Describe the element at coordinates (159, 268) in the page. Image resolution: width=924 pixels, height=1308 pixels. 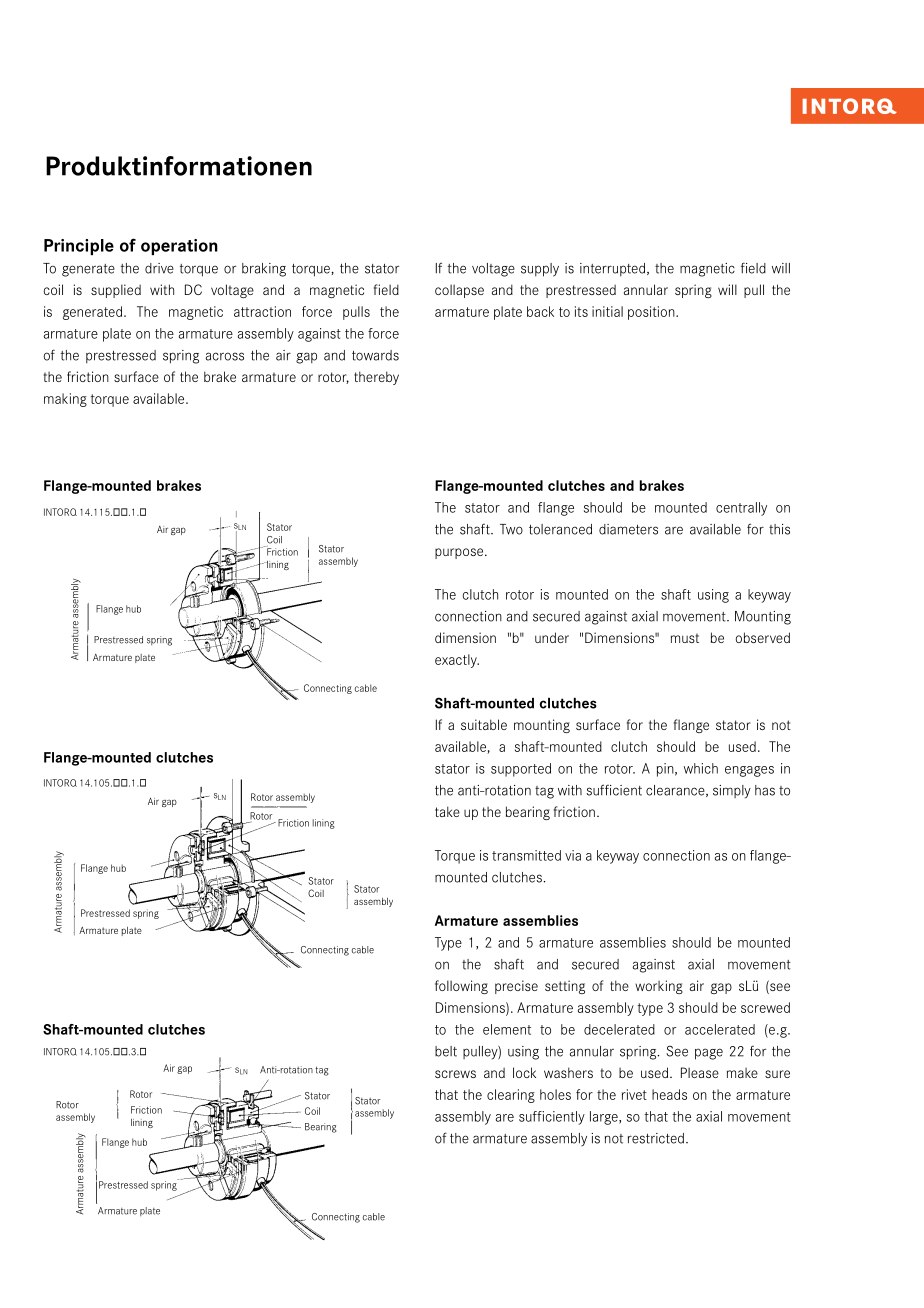
I see `drive` at that location.
